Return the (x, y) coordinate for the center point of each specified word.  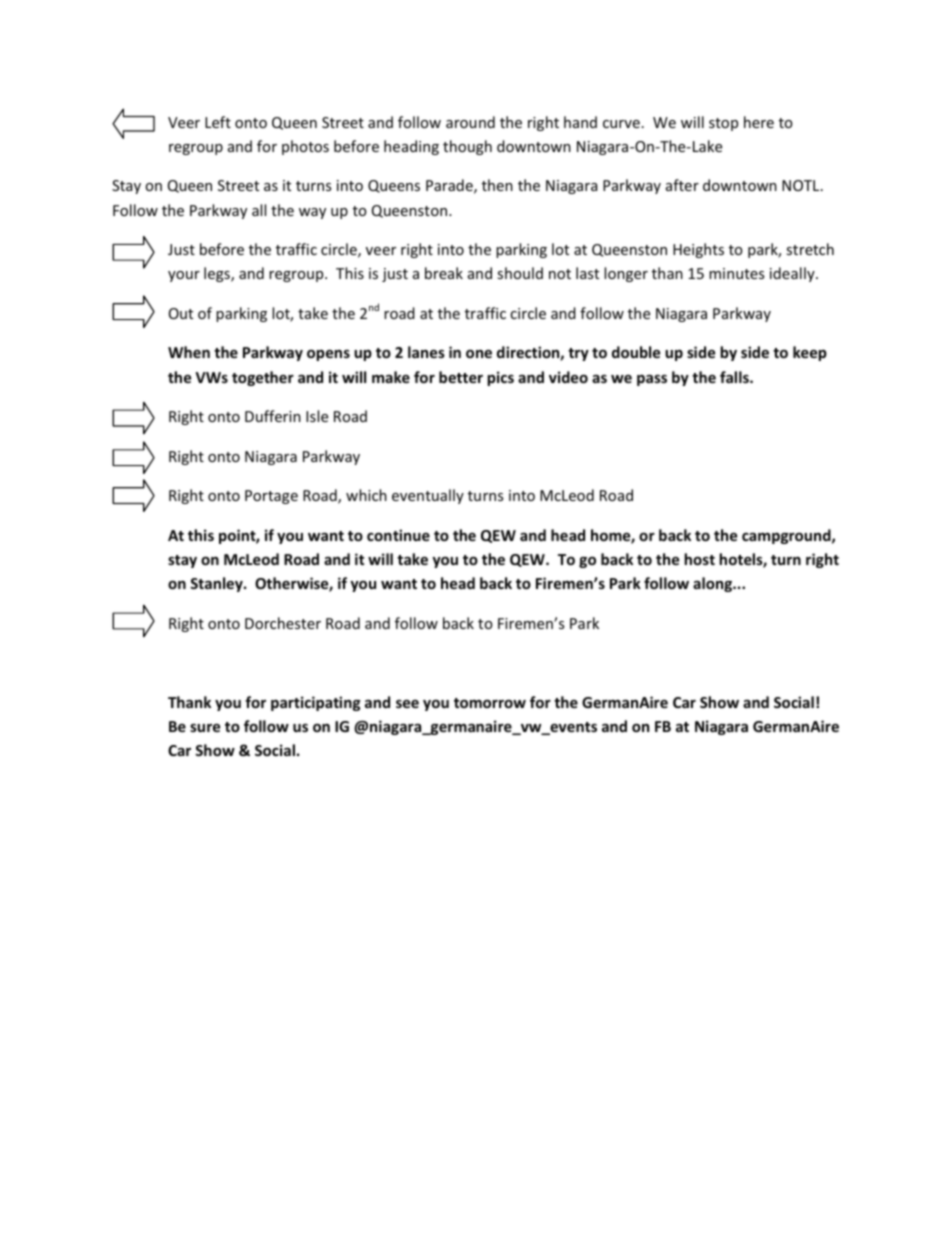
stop (723, 124)
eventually (428, 496)
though (467, 147)
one (479, 353)
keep (810, 353)
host (699, 559)
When (189, 352)
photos (305, 147)
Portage (271, 497)
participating (316, 703)
